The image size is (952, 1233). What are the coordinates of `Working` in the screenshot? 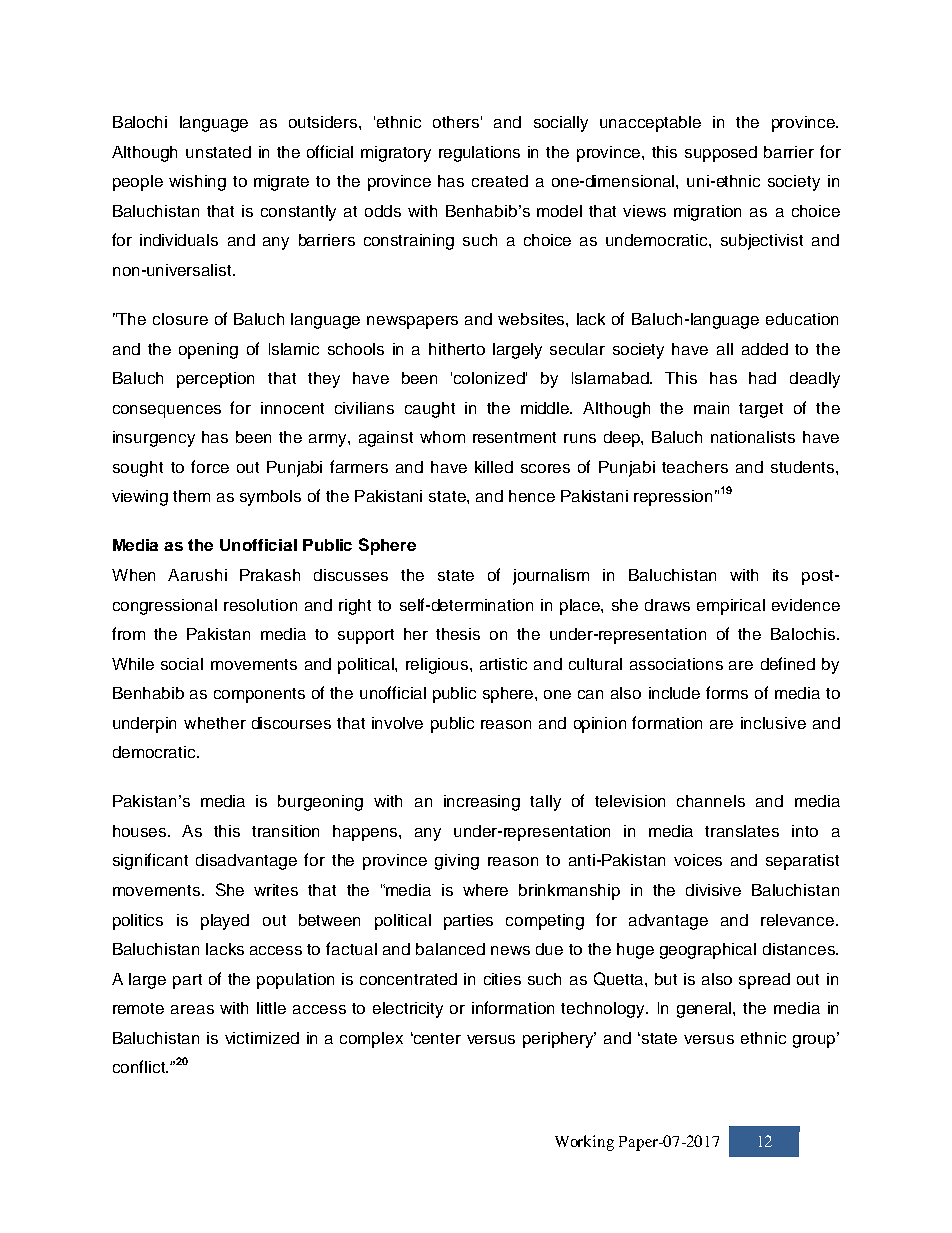 It's located at (584, 1143).
